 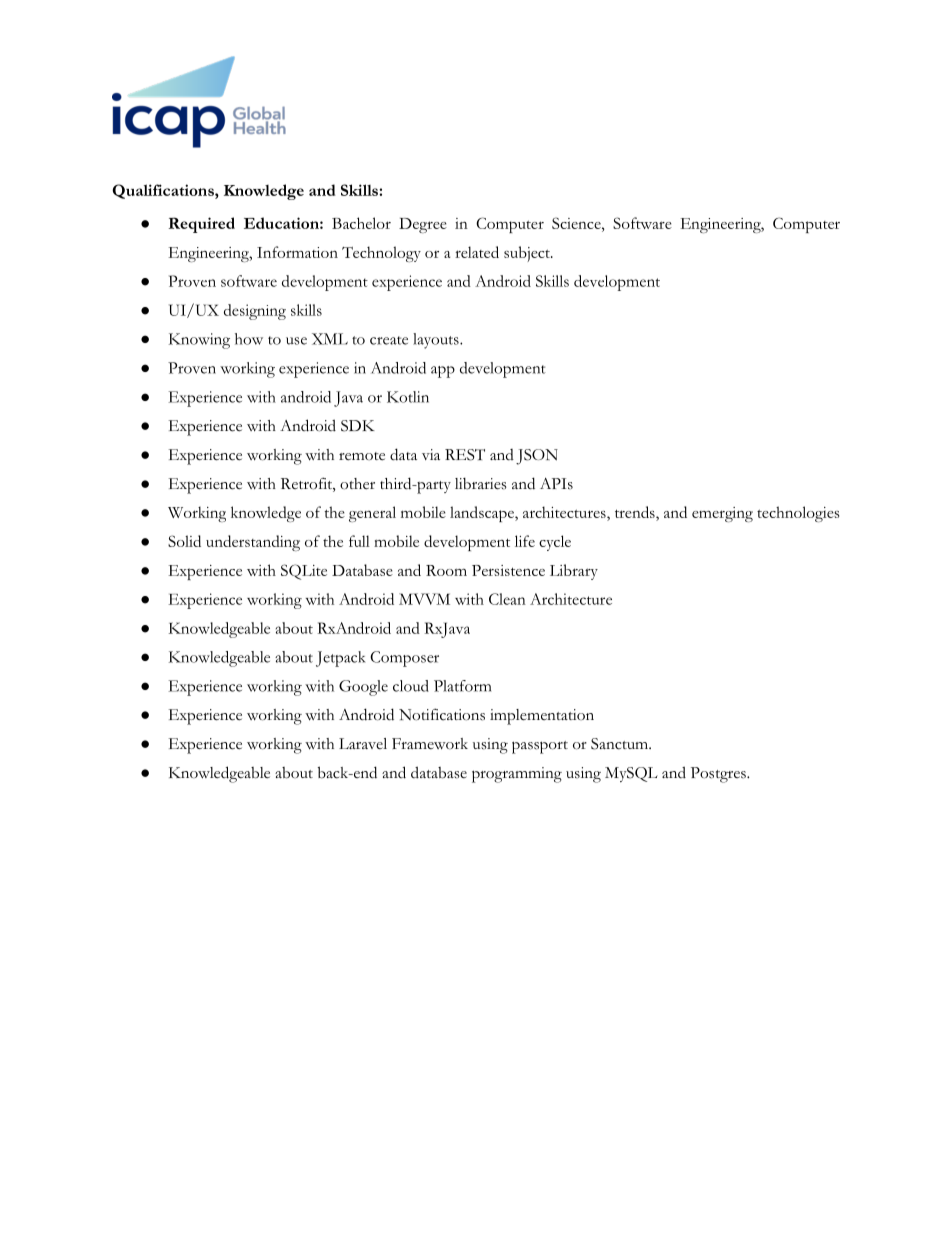 I want to click on Science, so click(x=577, y=223).
